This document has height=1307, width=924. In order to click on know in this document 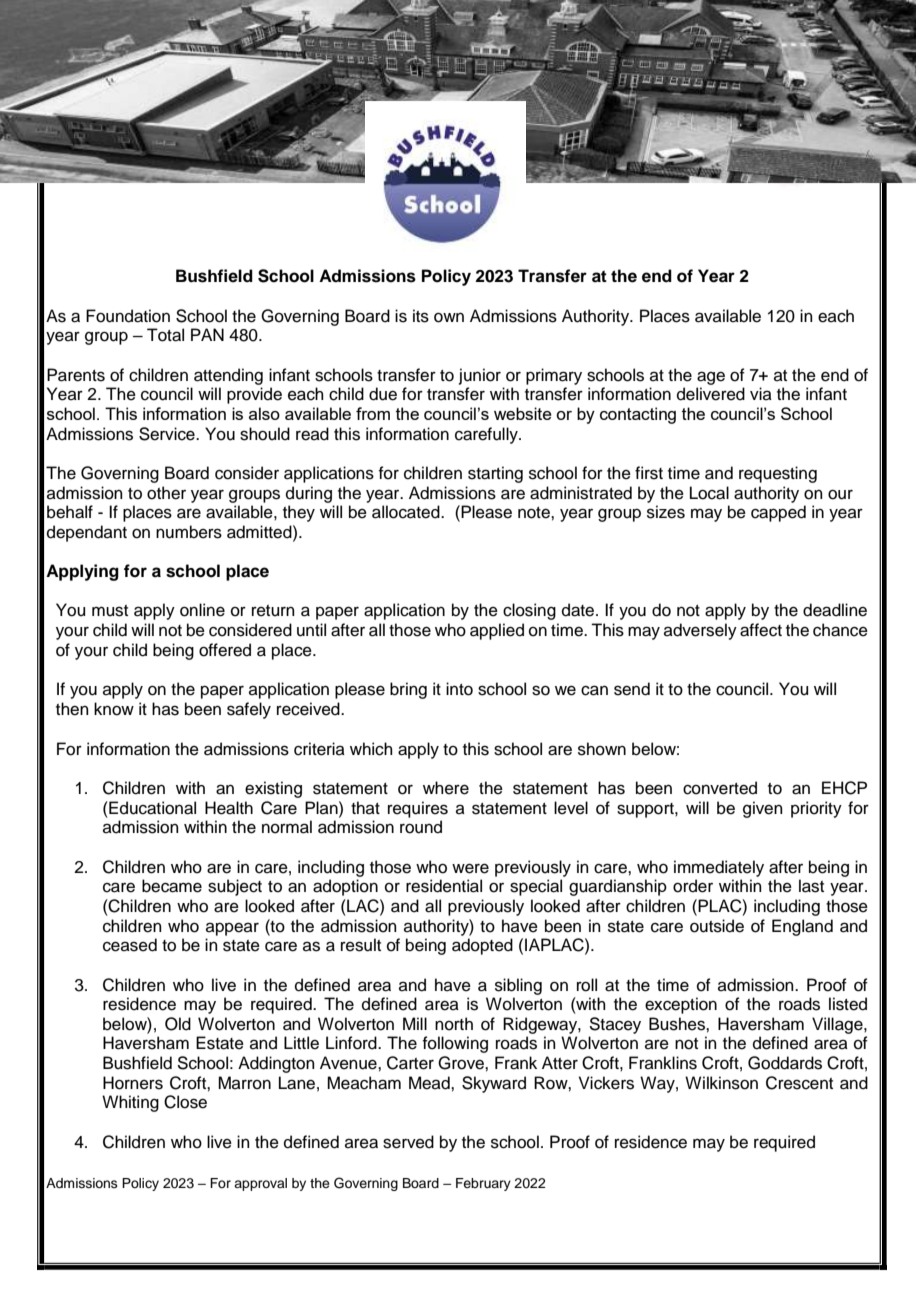, I will do `click(114, 709)`.
